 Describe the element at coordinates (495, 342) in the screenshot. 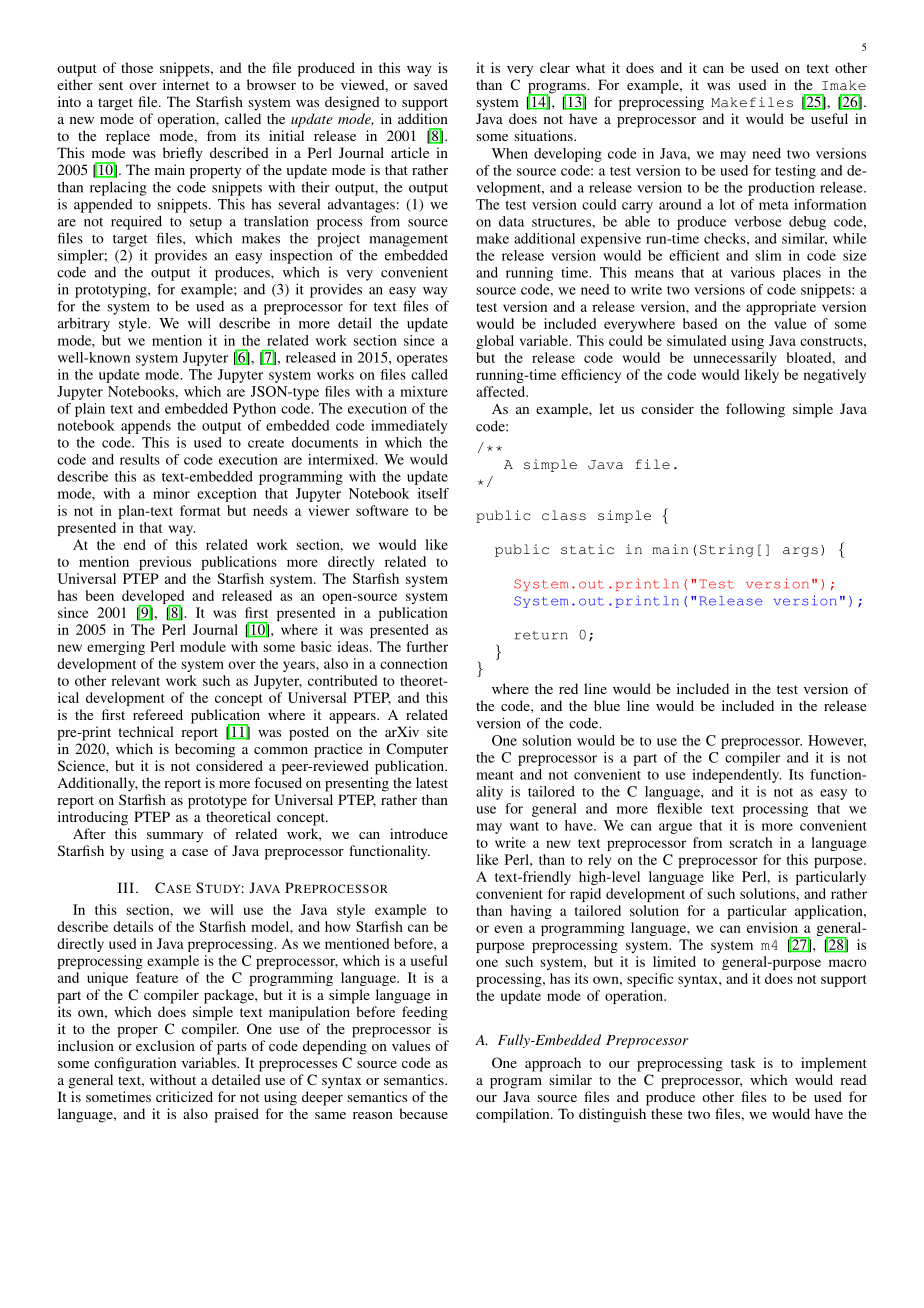

I see `global` at that location.
